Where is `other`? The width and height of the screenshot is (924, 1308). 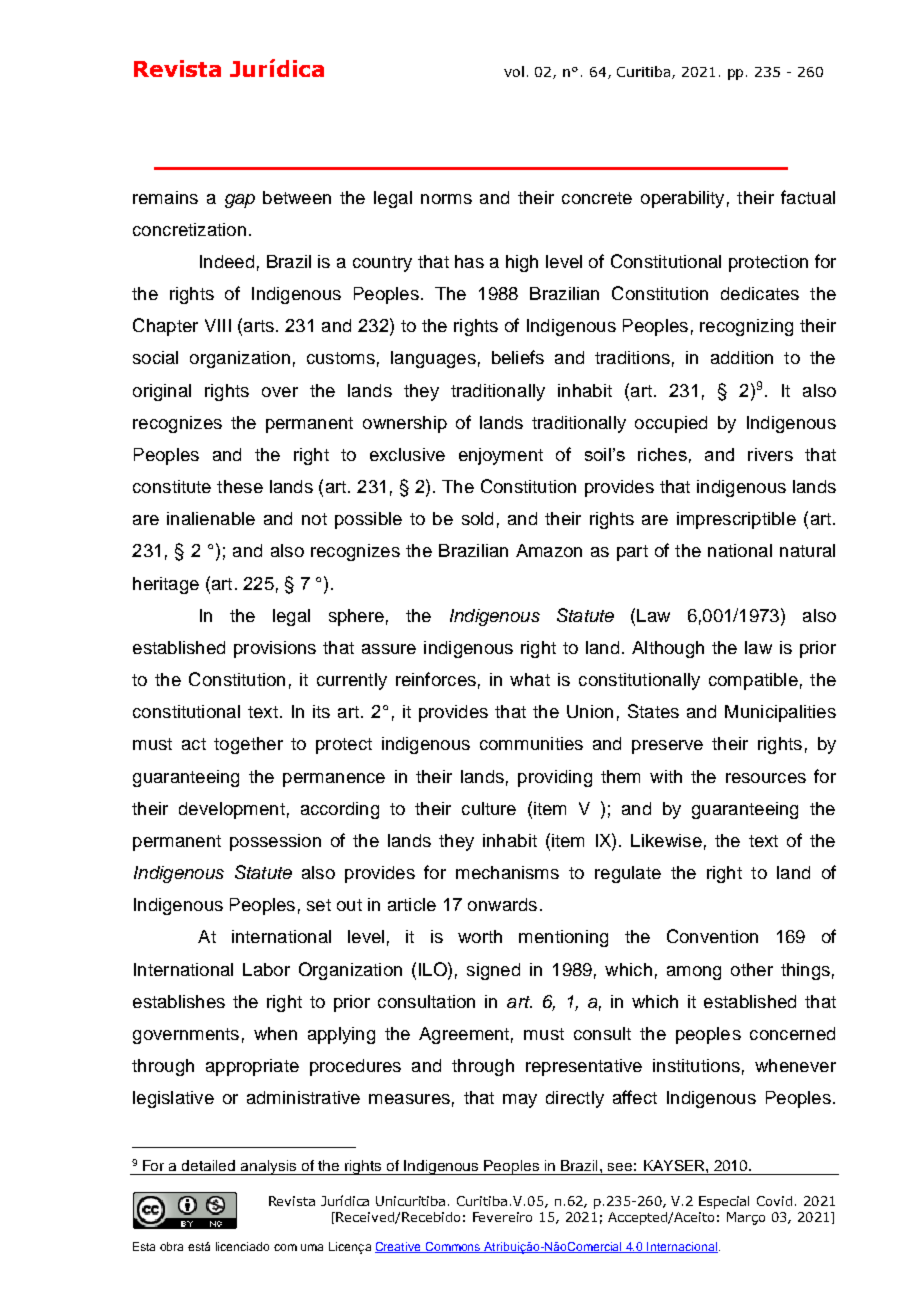
other is located at coordinates (752, 969).
